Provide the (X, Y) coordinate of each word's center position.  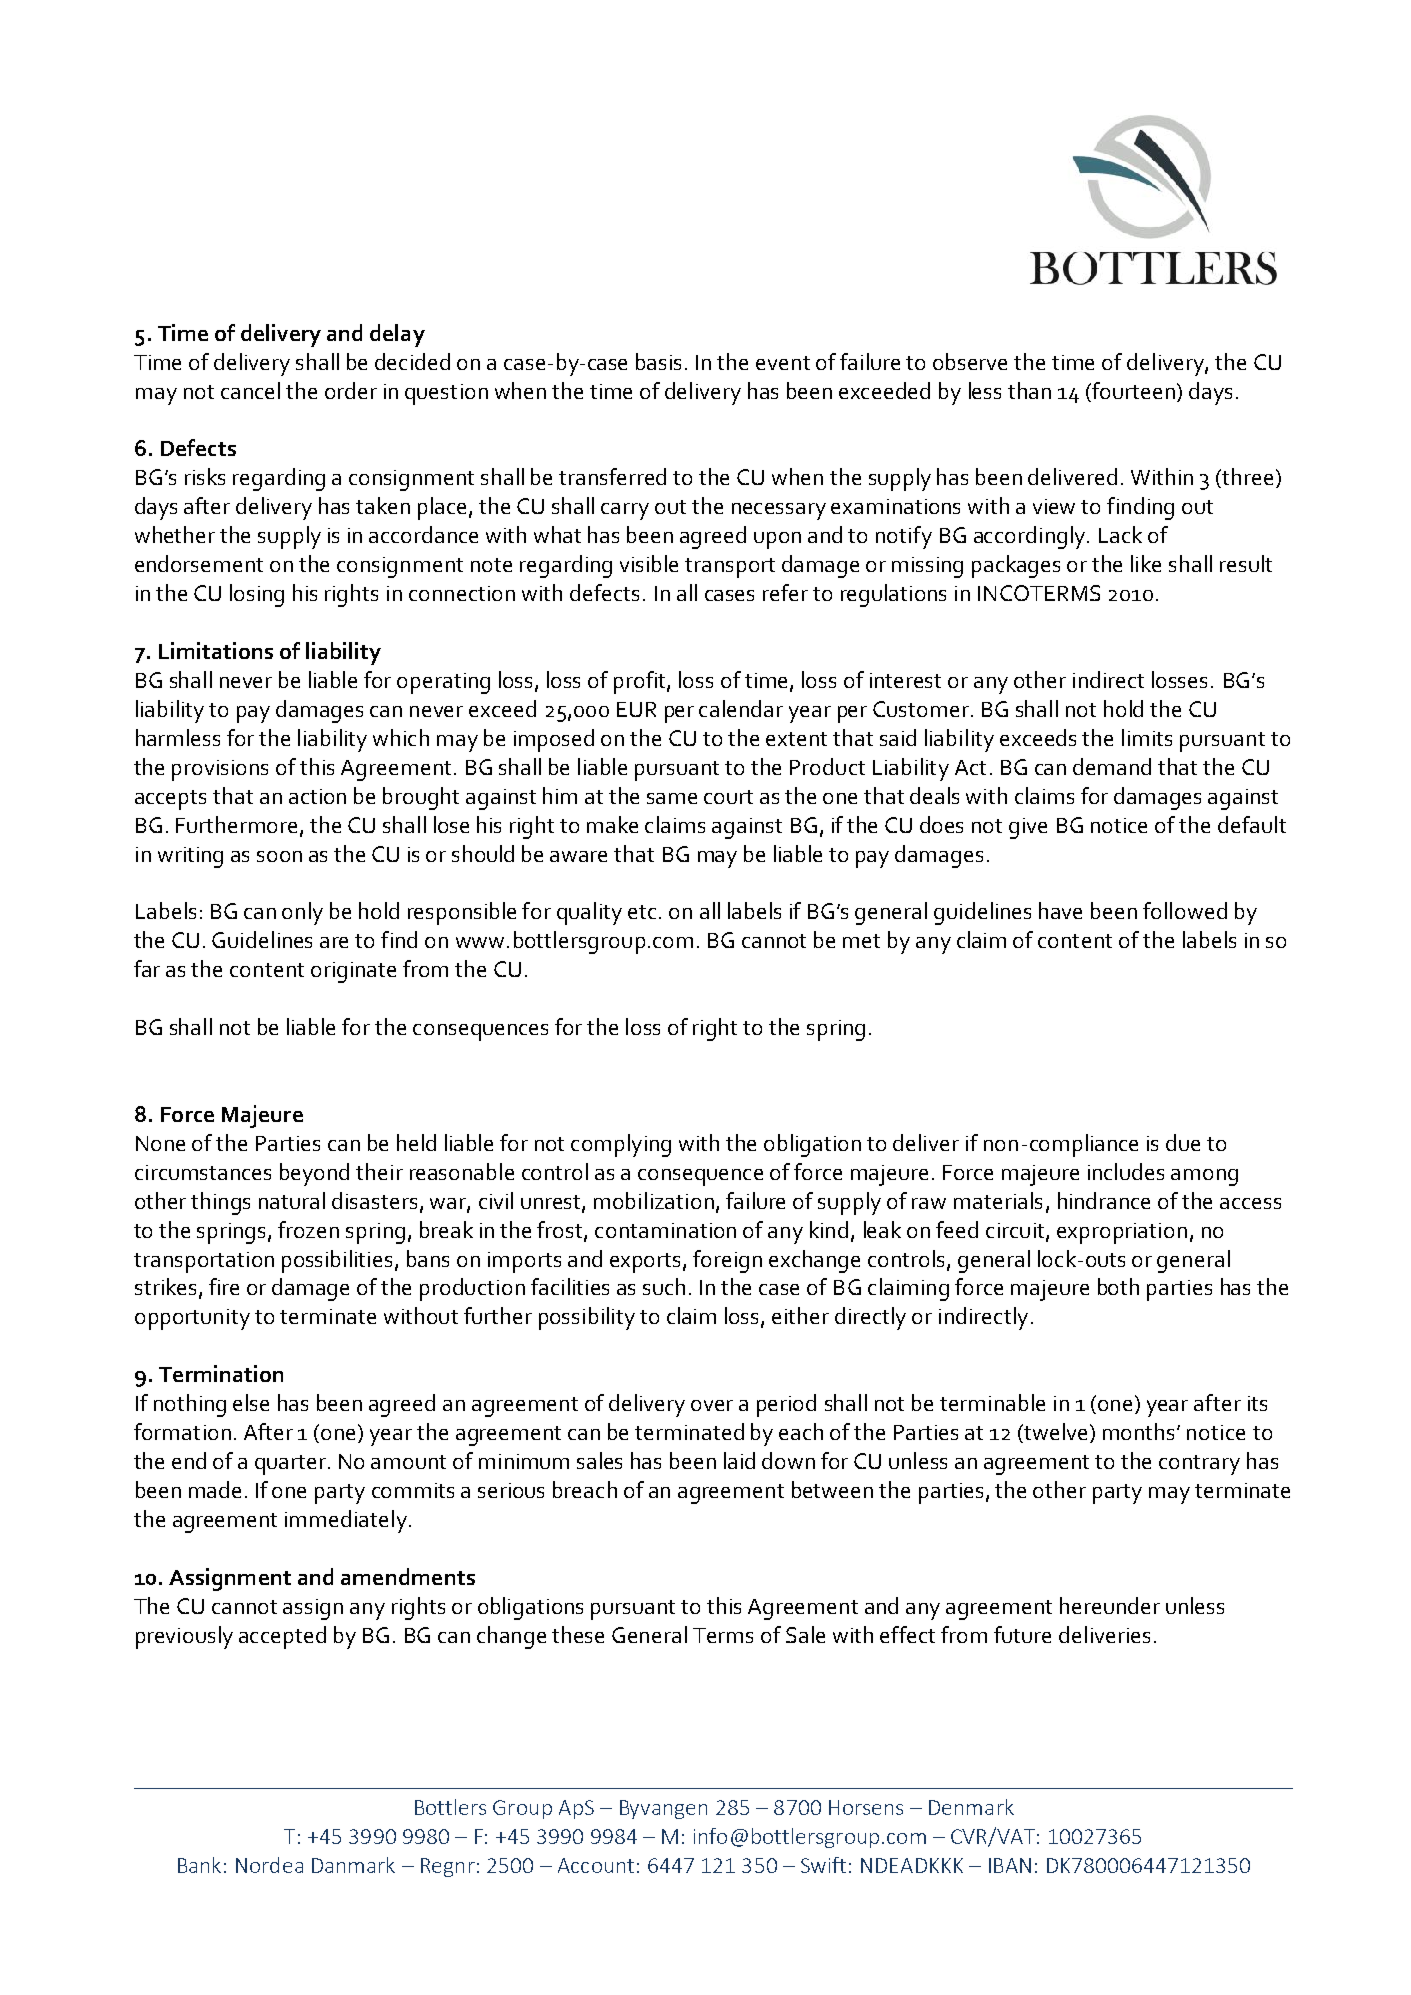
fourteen (1135, 390)
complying (621, 1145)
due (1183, 1142)
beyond (314, 1174)
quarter (292, 1465)
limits (1147, 737)
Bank (199, 1865)
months (1140, 1431)
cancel (250, 390)
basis (658, 361)
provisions (220, 770)
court (728, 797)
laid (739, 1460)
